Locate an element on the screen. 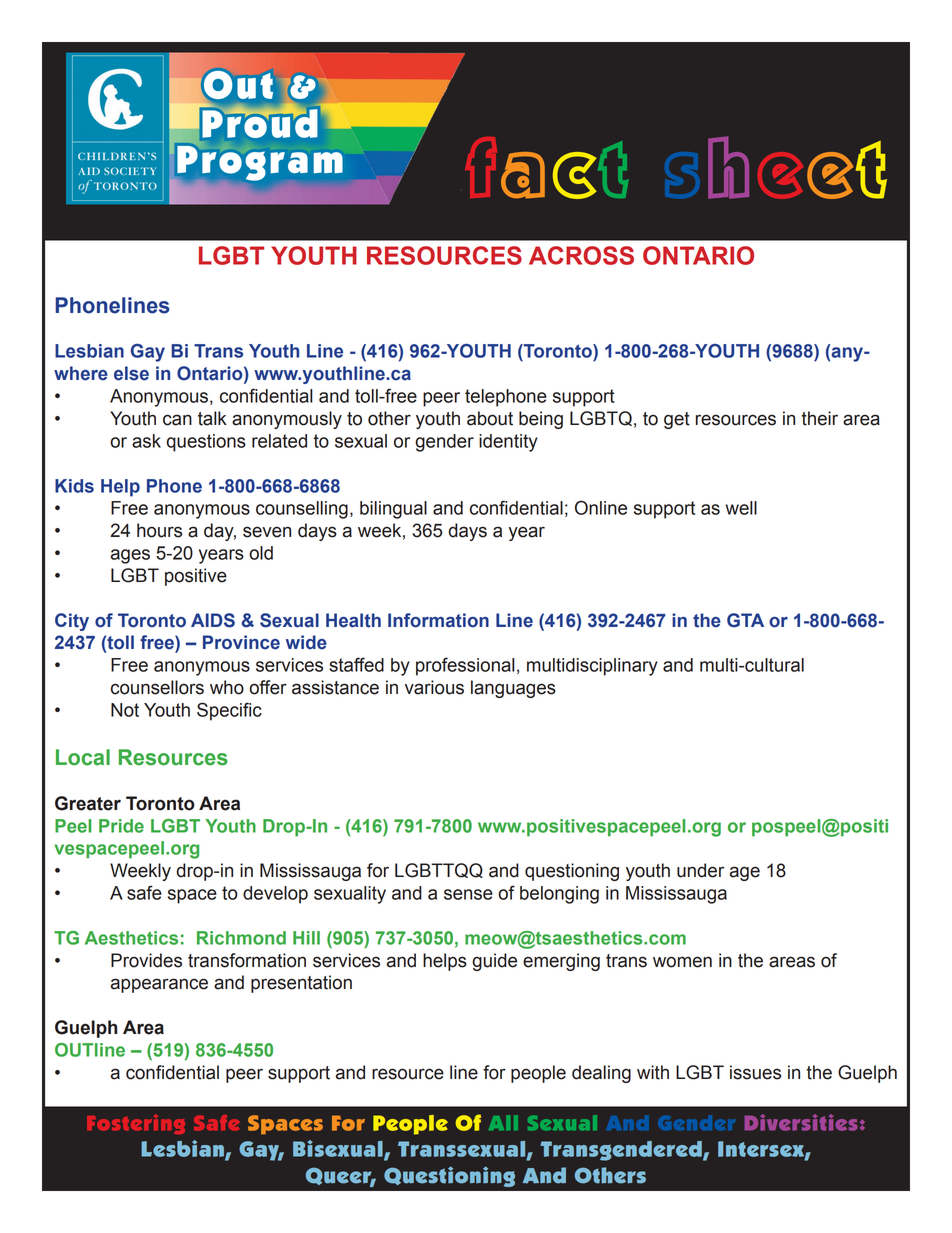  Fostering is located at coordinates (136, 1124).
